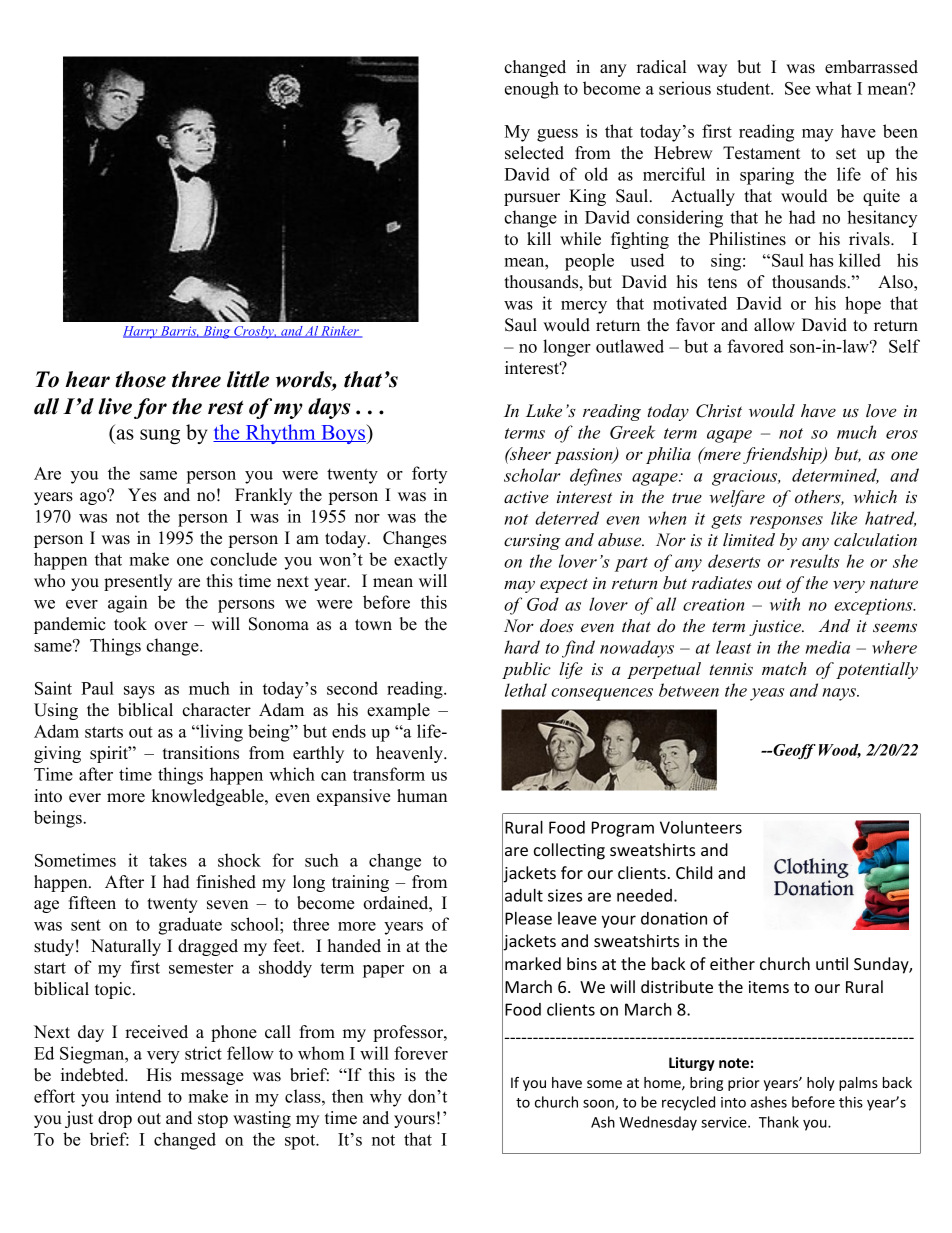 The width and height of the image is (952, 1233). I want to click on until, so click(832, 963).
